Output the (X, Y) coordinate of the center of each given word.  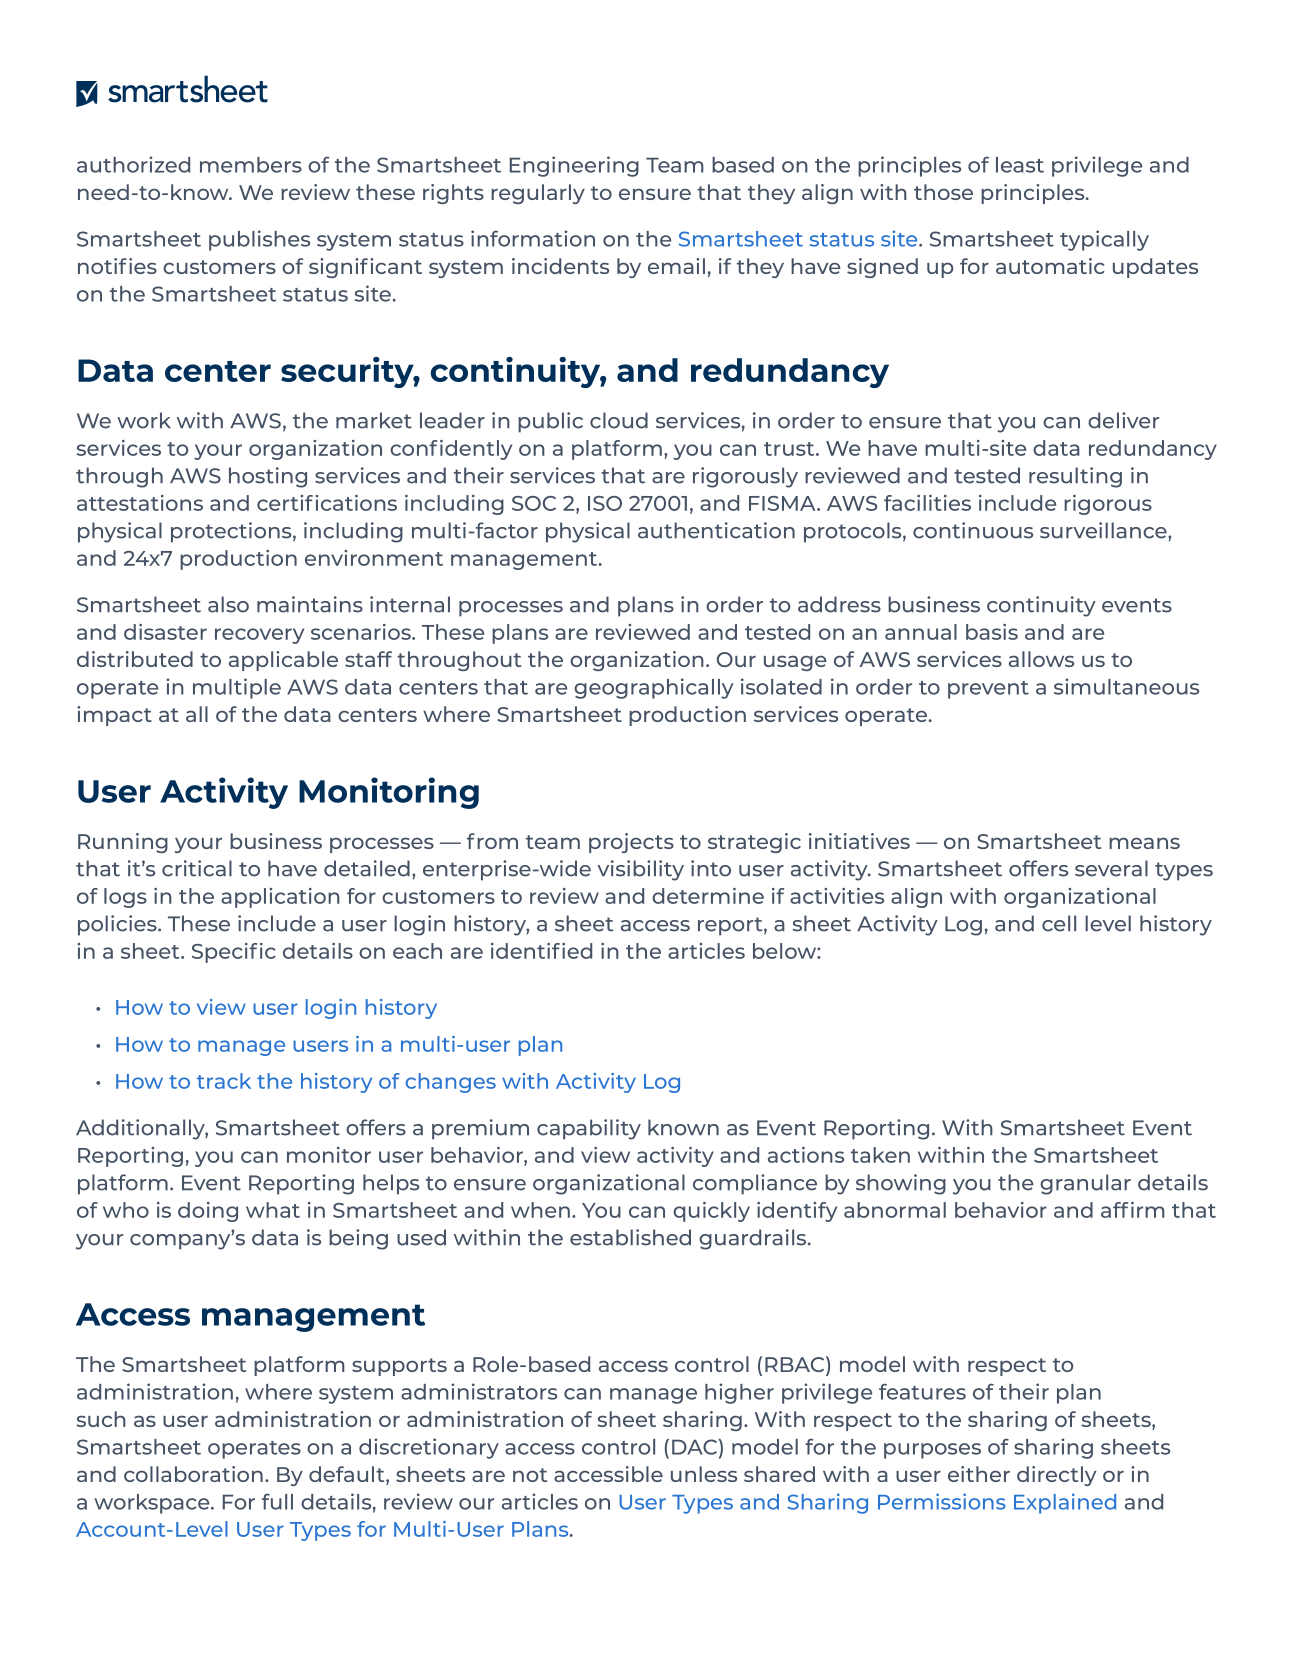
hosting (268, 477)
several (1111, 868)
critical (197, 868)
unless (704, 1474)
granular (1085, 1184)
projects (631, 843)
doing (208, 1212)
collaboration (193, 1474)
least (1020, 165)
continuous (973, 530)
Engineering (574, 166)
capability (589, 1129)
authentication (716, 530)
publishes (259, 240)
